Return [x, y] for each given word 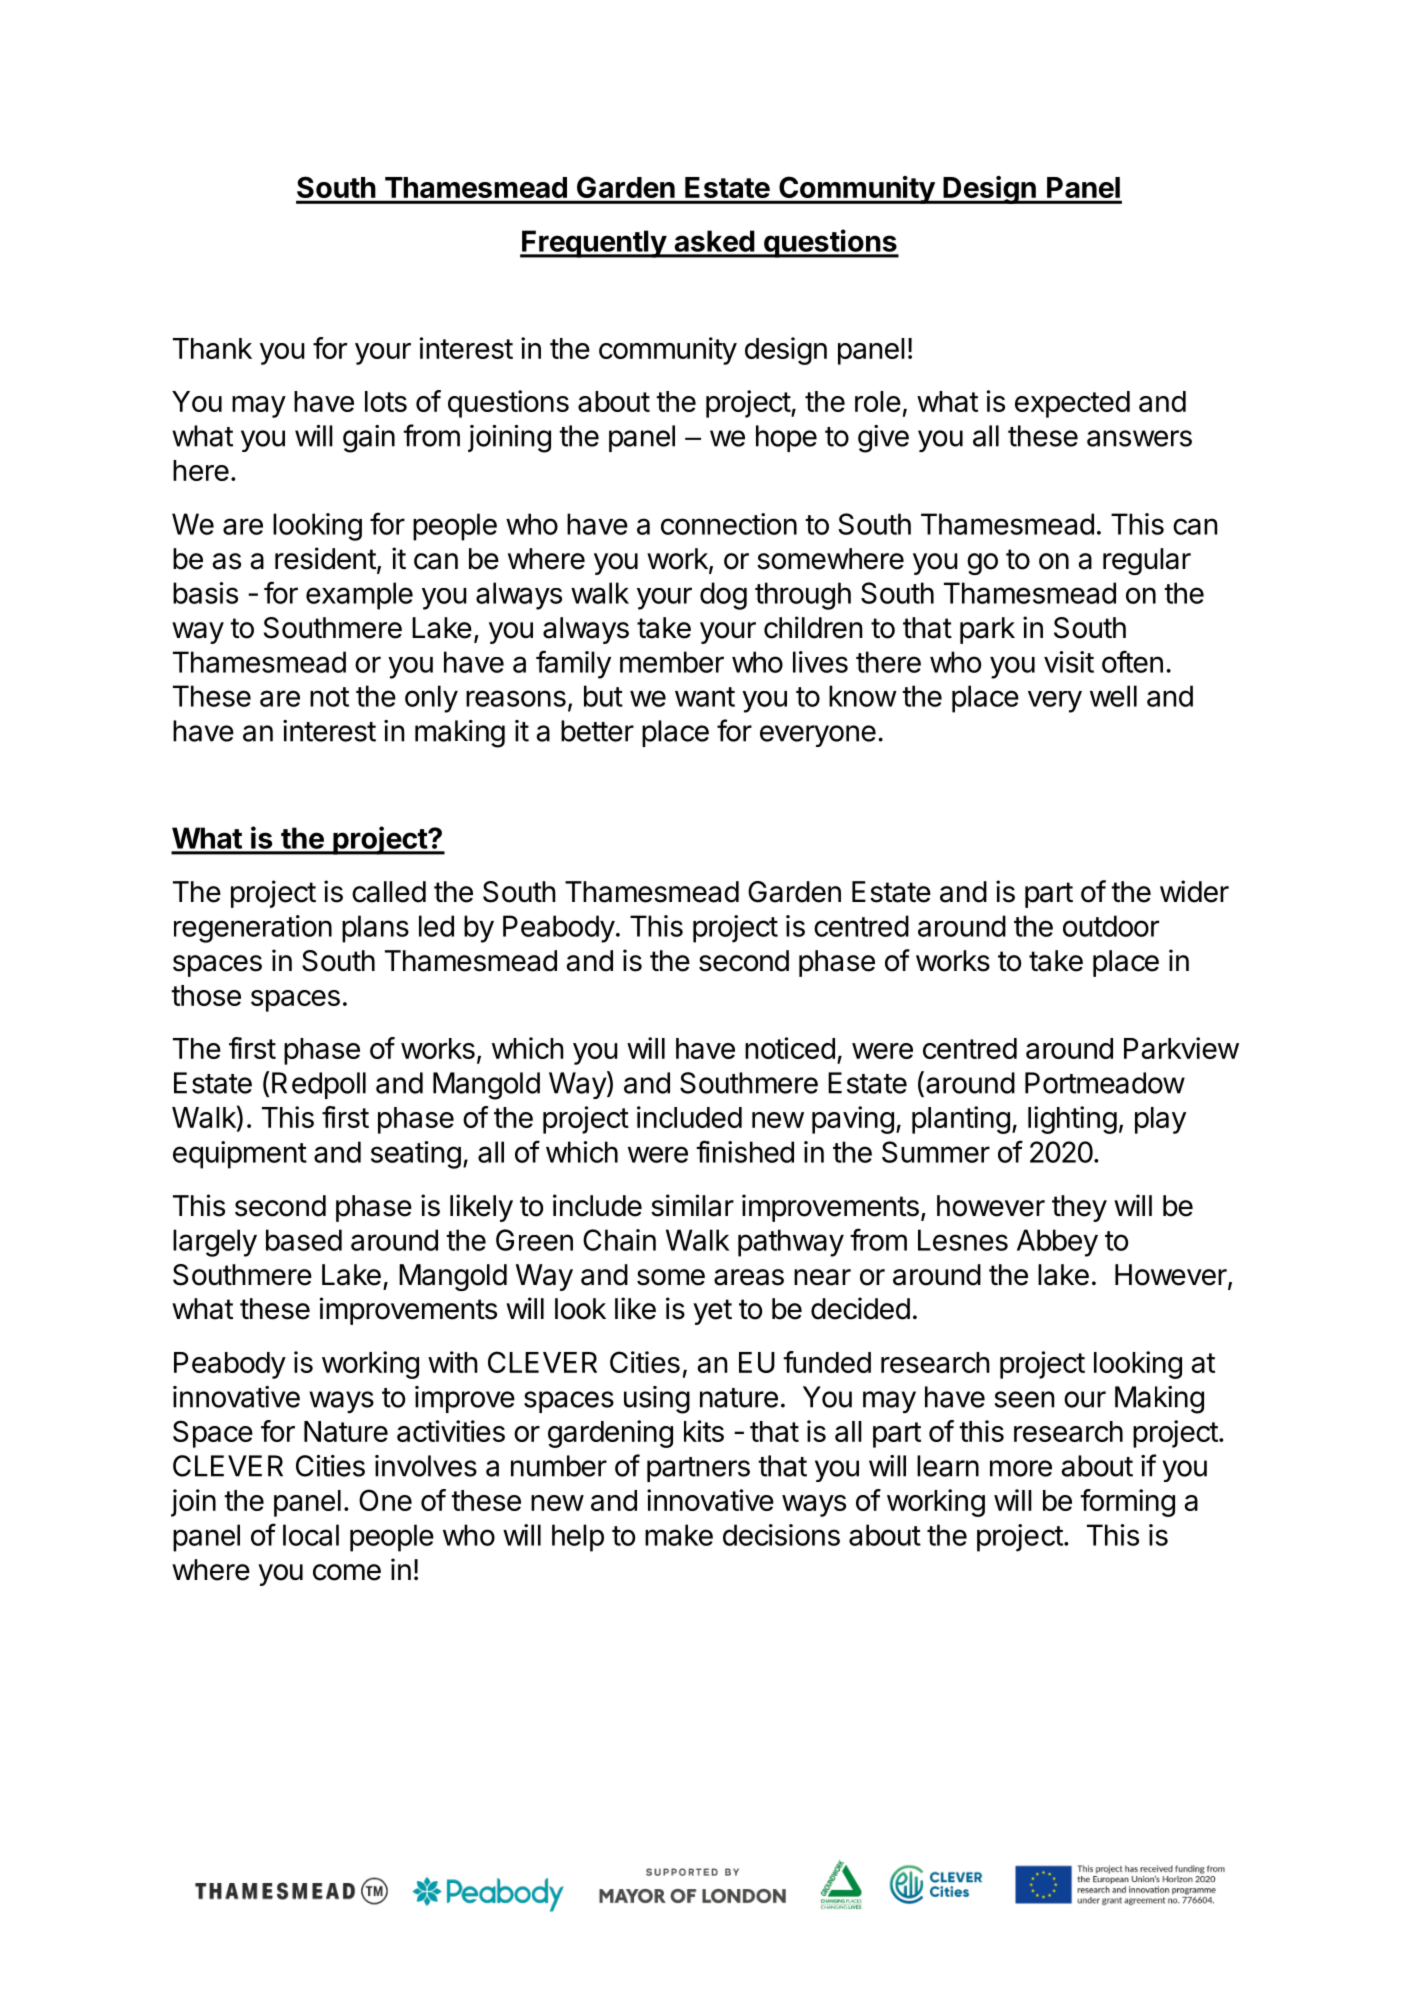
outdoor [1111, 926]
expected [1072, 404]
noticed [790, 1048]
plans [375, 929]
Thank [212, 348]
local [311, 1535]
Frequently [594, 244]
